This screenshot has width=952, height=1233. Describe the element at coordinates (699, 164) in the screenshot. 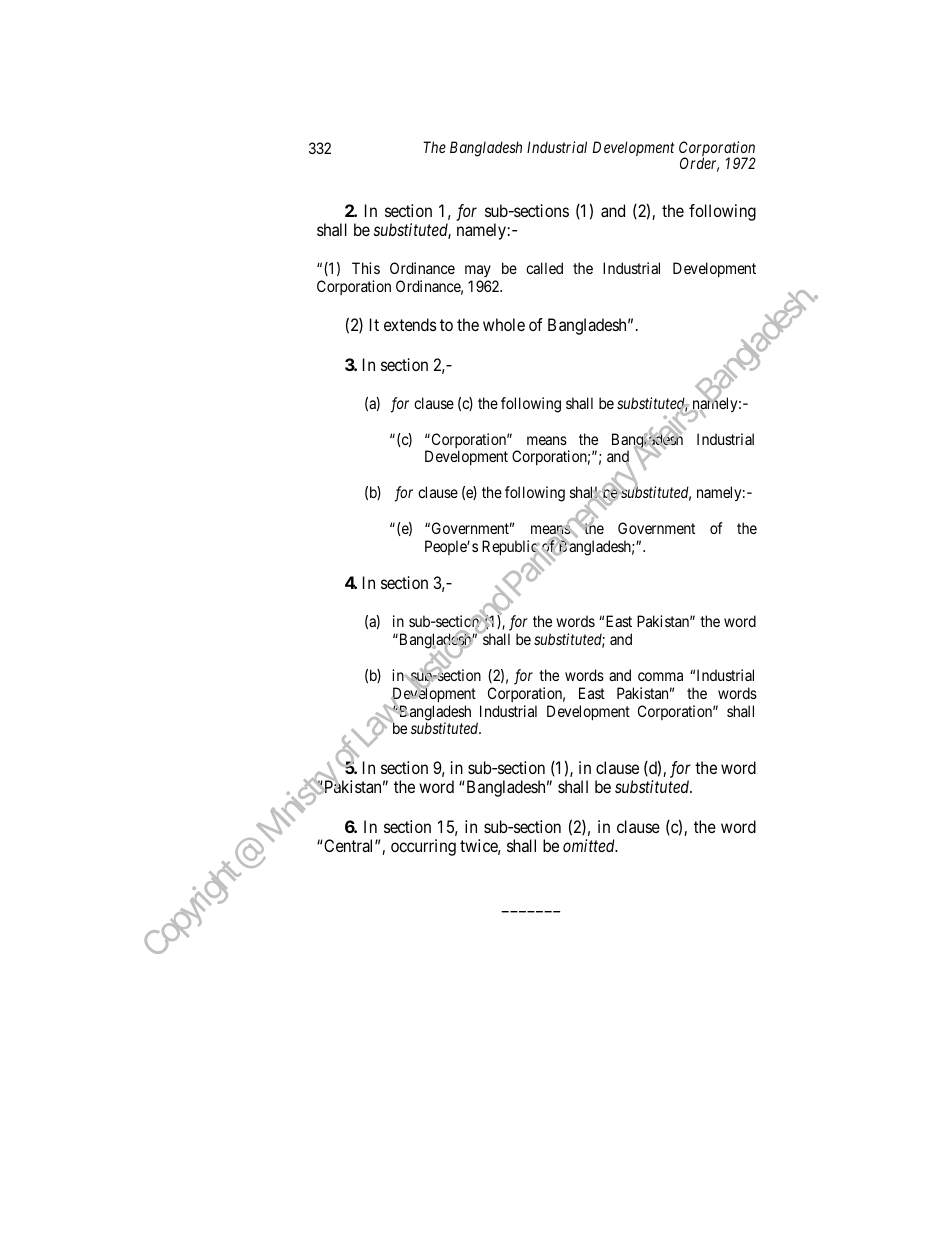

I see `Order` at that location.
